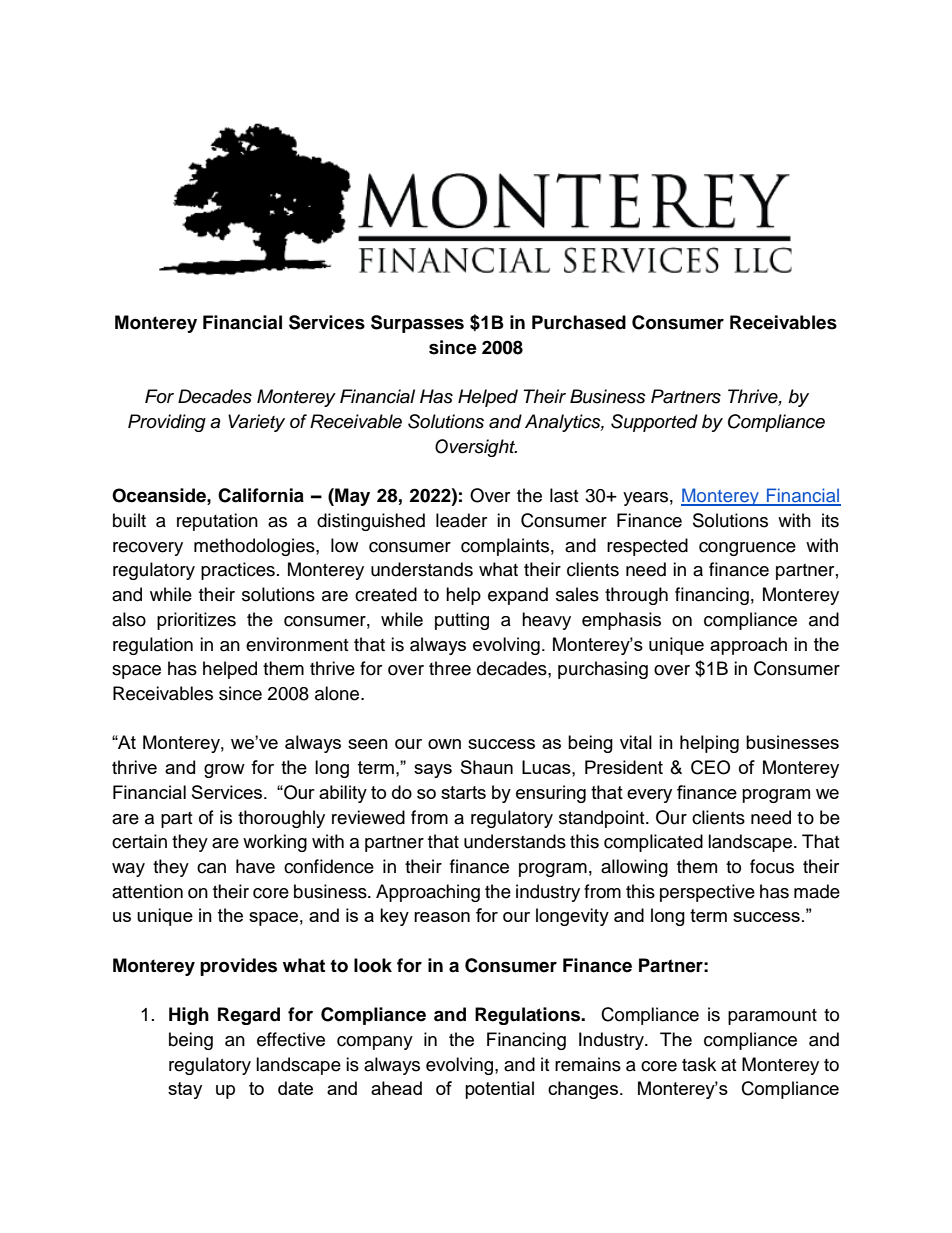 This document has width=952, height=1233. I want to click on task, so click(699, 1064).
